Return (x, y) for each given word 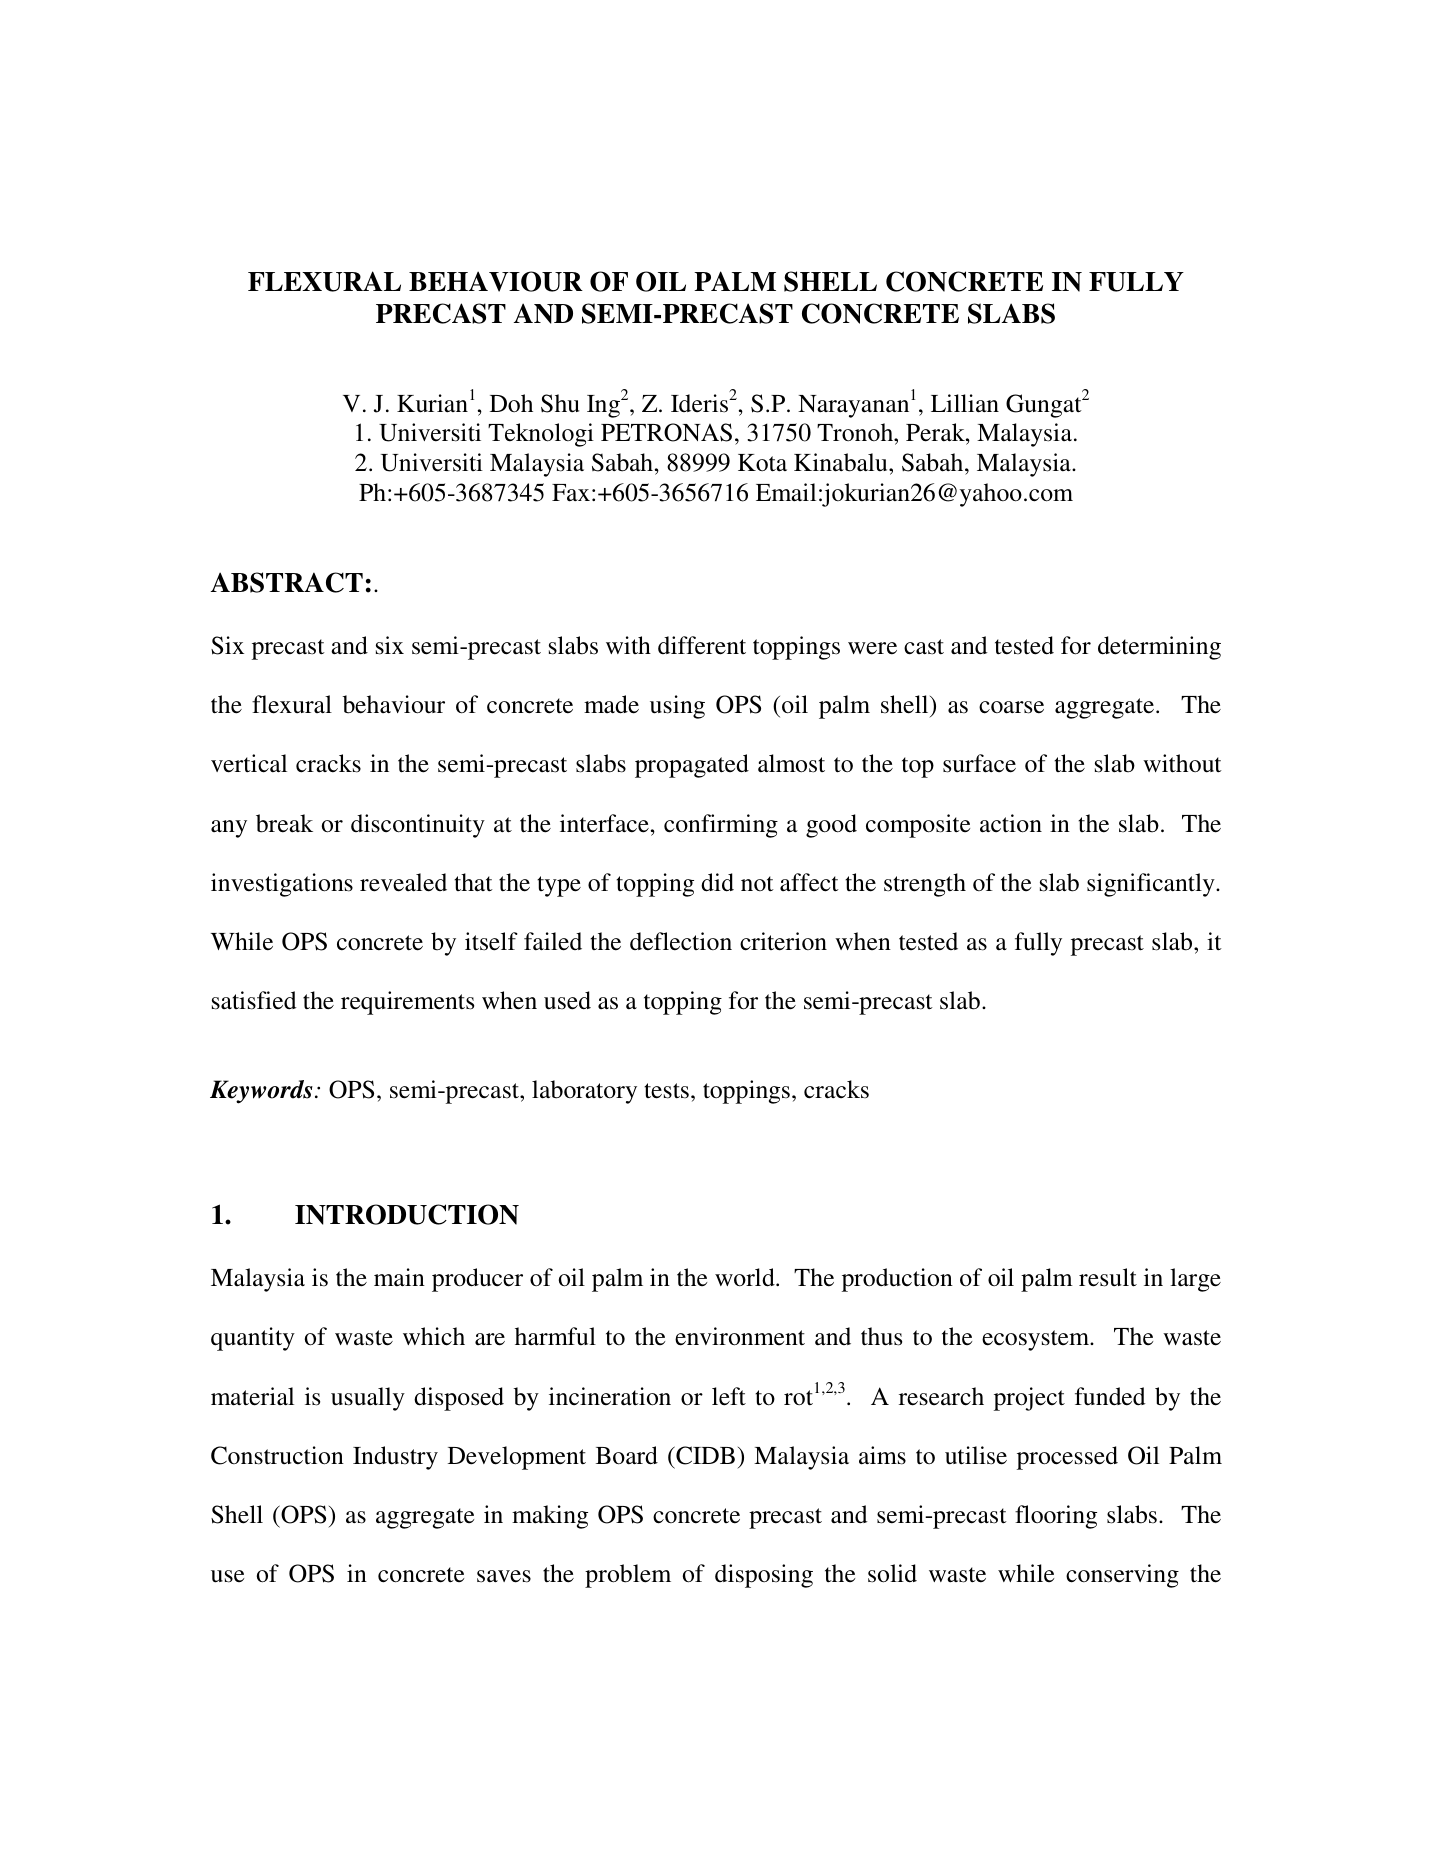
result (1108, 1277)
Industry (395, 1458)
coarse (1011, 707)
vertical (249, 763)
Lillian (965, 403)
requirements (407, 1003)
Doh (511, 403)
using (677, 707)
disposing (764, 1576)
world (746, 1277)
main (399, 1277)
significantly (1152, 885)
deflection (681, 941)
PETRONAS (666, 432)
